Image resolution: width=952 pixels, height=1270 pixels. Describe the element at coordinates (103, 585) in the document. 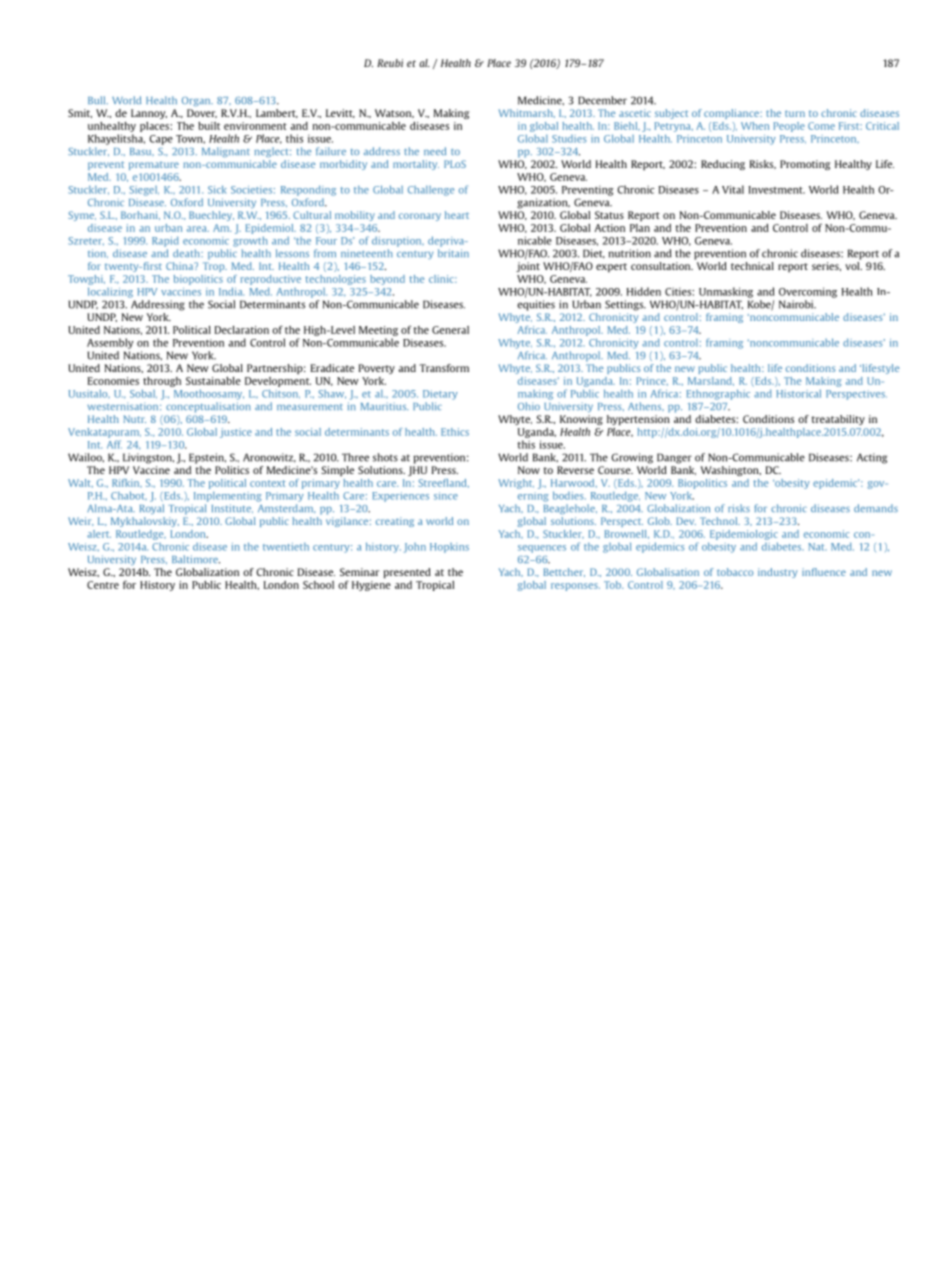

I see `Centre` at that location.
